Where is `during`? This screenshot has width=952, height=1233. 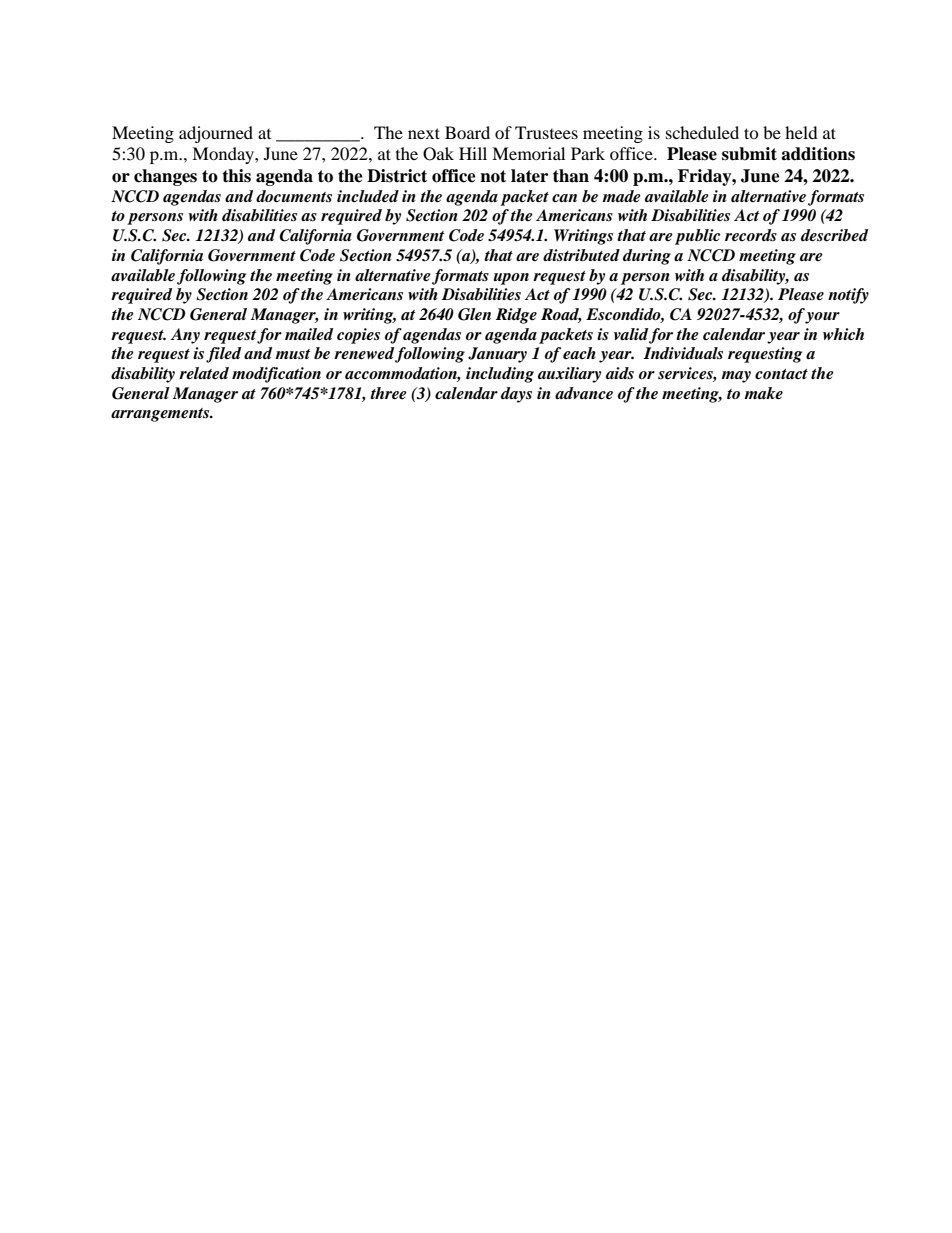 during is located at coordinates (647, 257).
